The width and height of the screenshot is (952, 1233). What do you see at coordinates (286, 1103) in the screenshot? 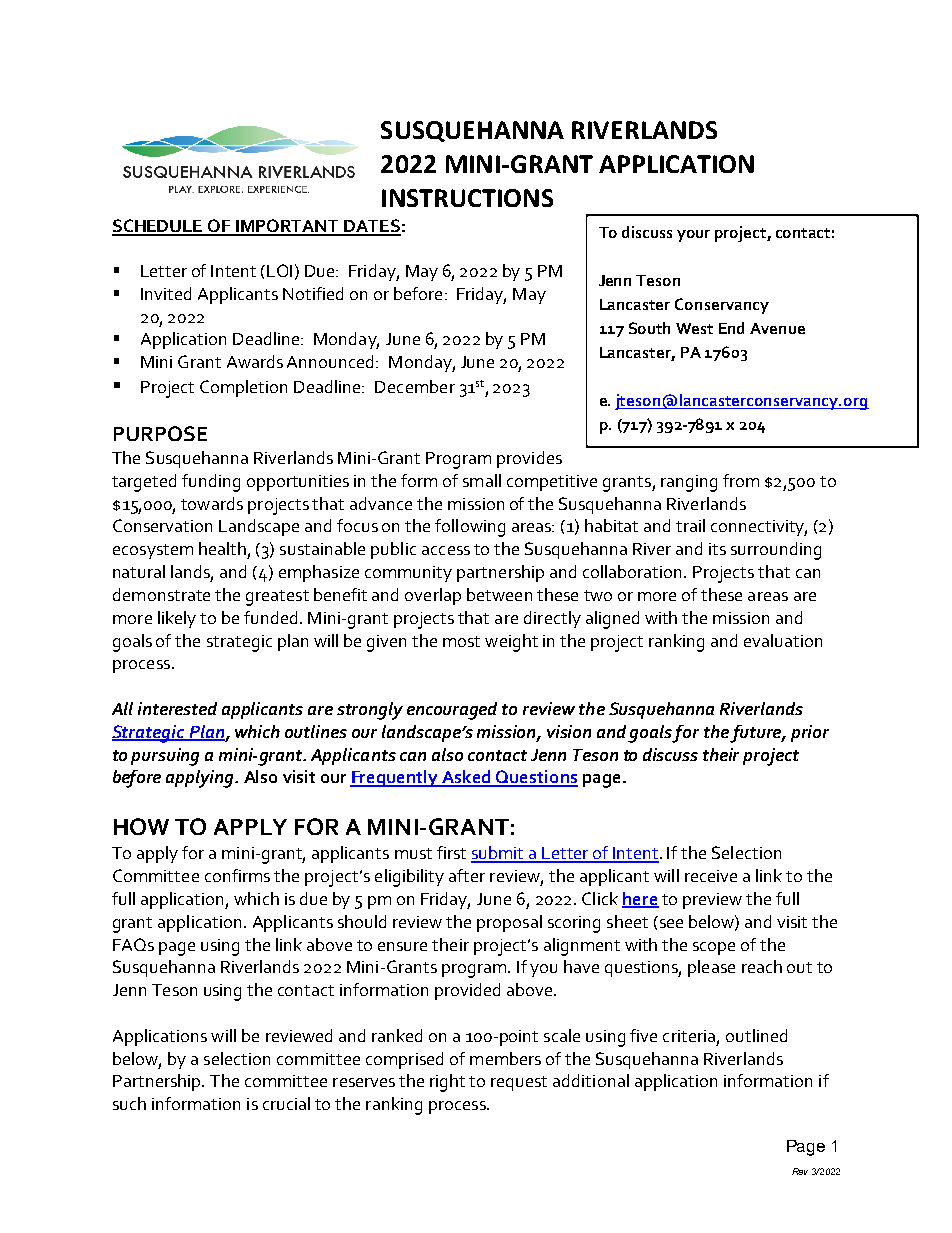
I see `crucial` at bounding box center [286, 1103].
